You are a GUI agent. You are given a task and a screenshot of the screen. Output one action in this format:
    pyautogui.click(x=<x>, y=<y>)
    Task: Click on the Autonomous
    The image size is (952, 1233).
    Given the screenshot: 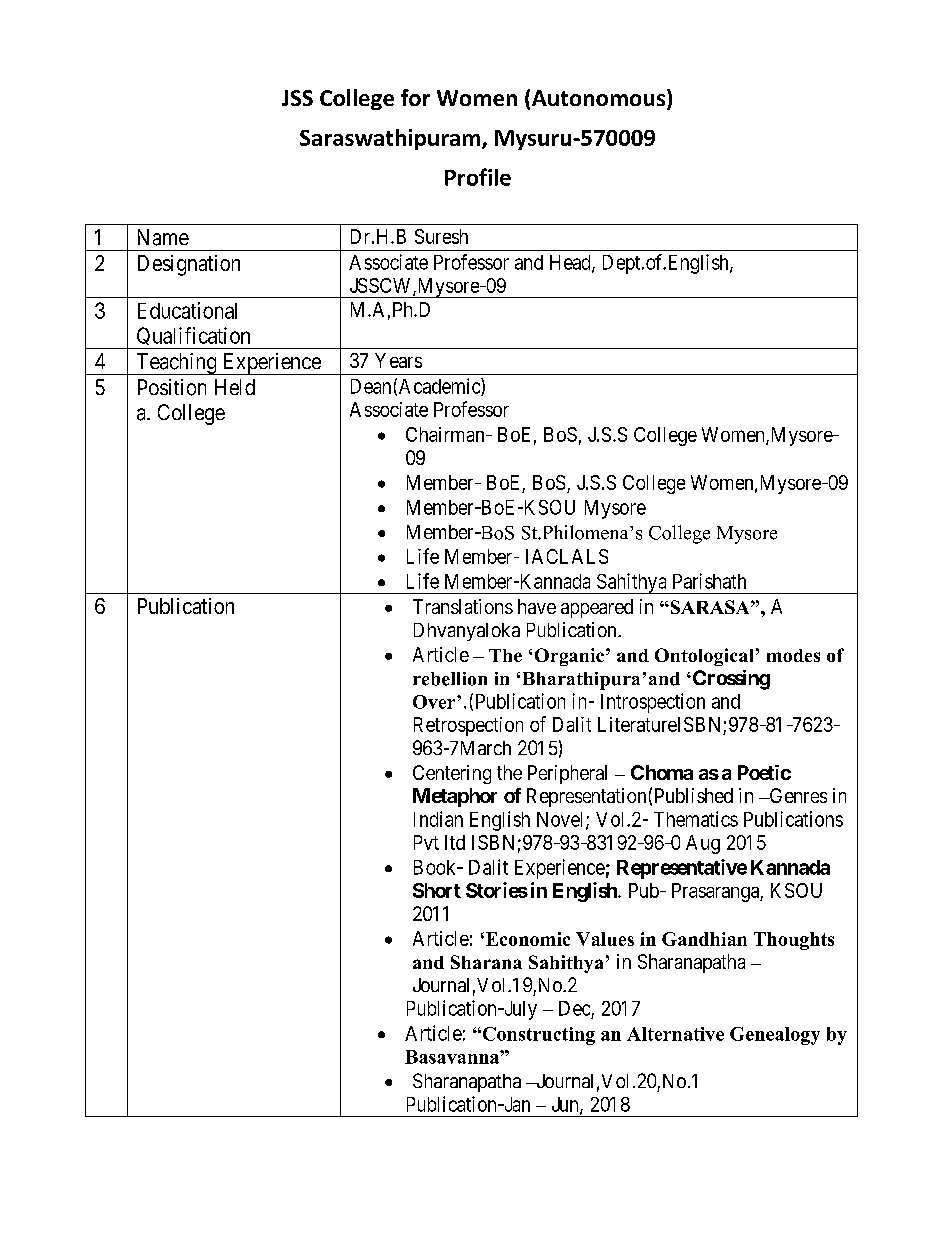 What is the action you would take?
    pyautogui.click(x=600, y=99)
